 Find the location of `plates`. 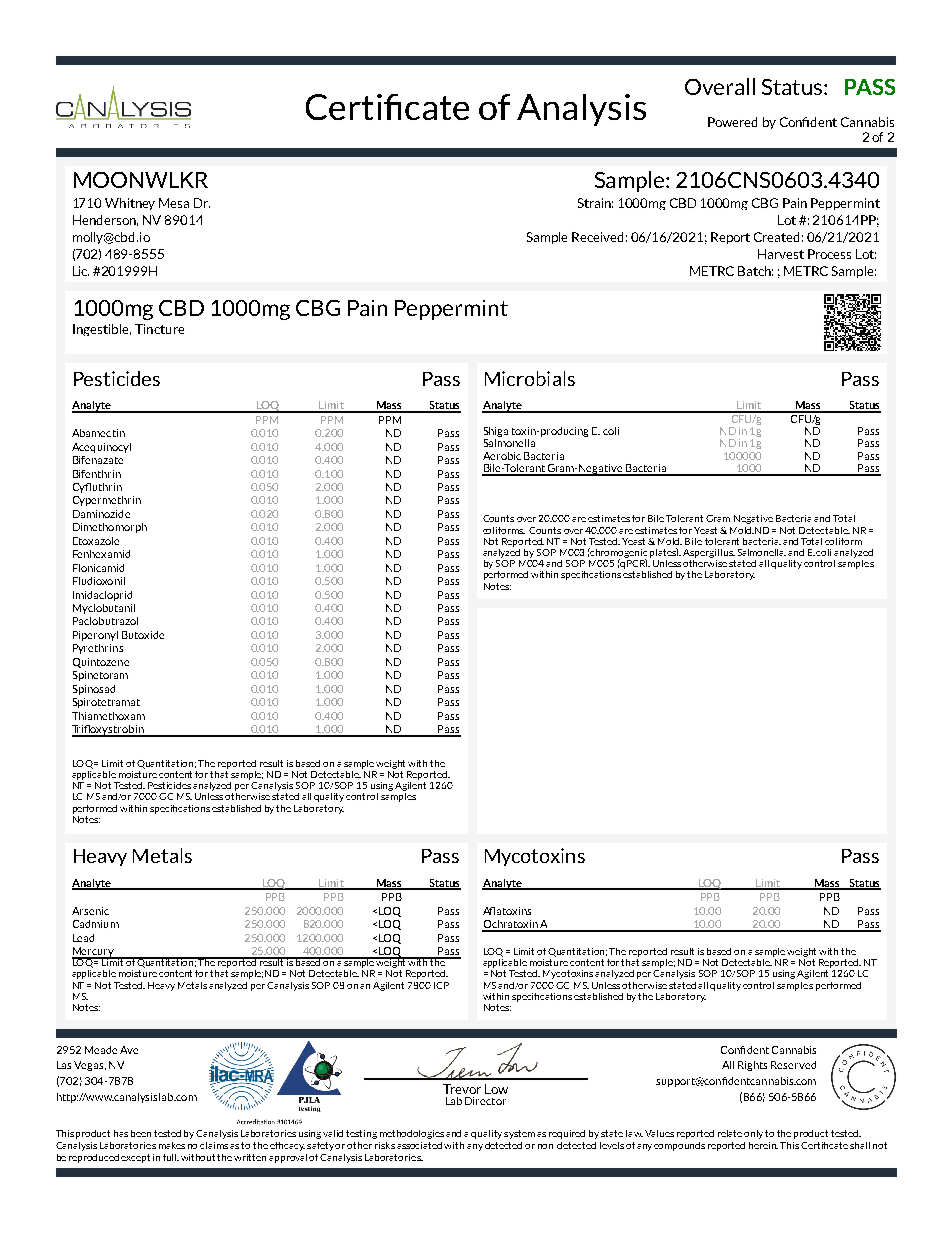

plates is located at coordinates (664, 553).
